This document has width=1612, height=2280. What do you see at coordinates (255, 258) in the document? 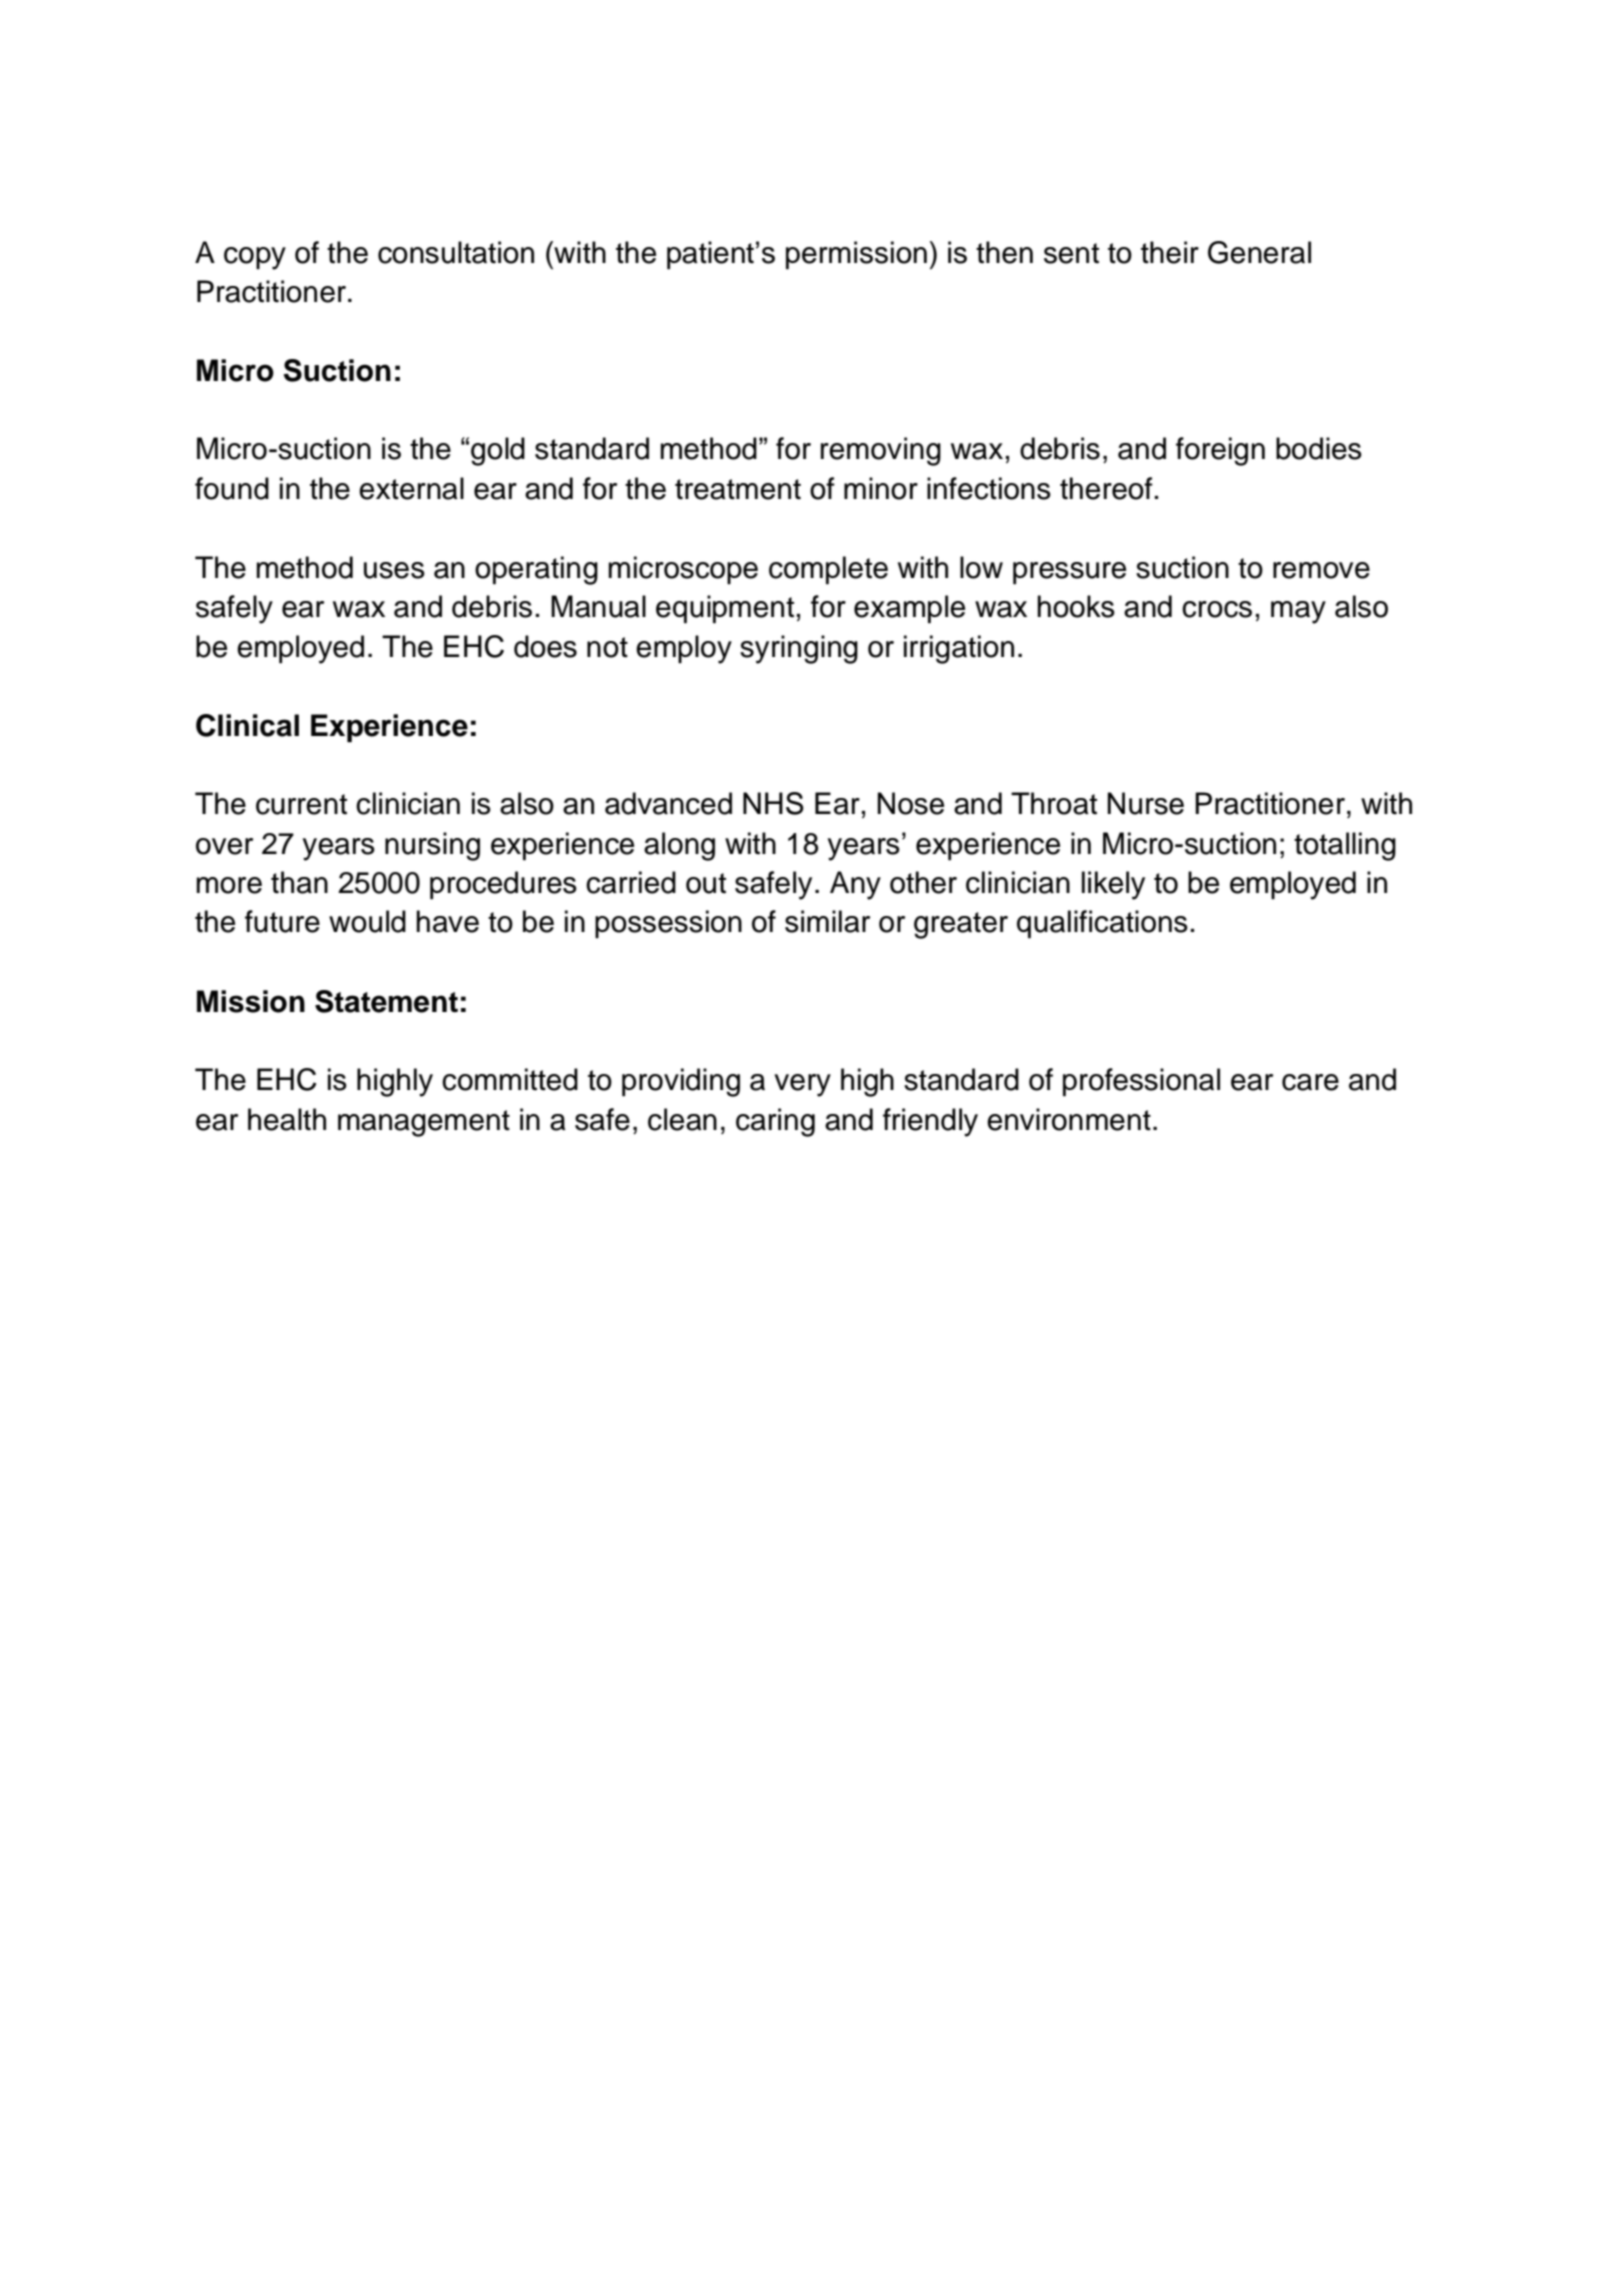
I see `copy` at bounding box center [255, 258].
